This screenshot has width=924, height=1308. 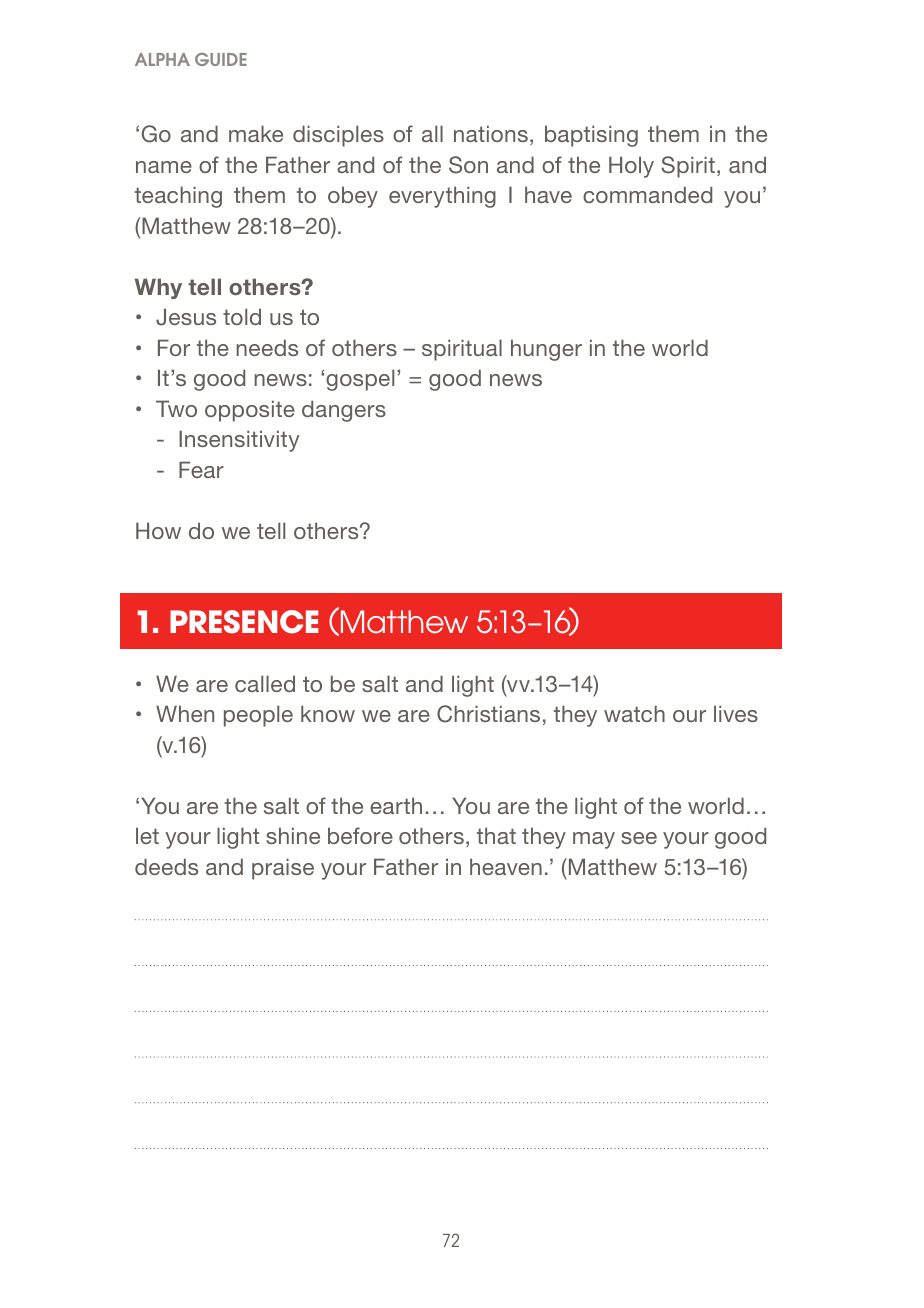 I want to click on opposite, so click(x=250, y=411).
